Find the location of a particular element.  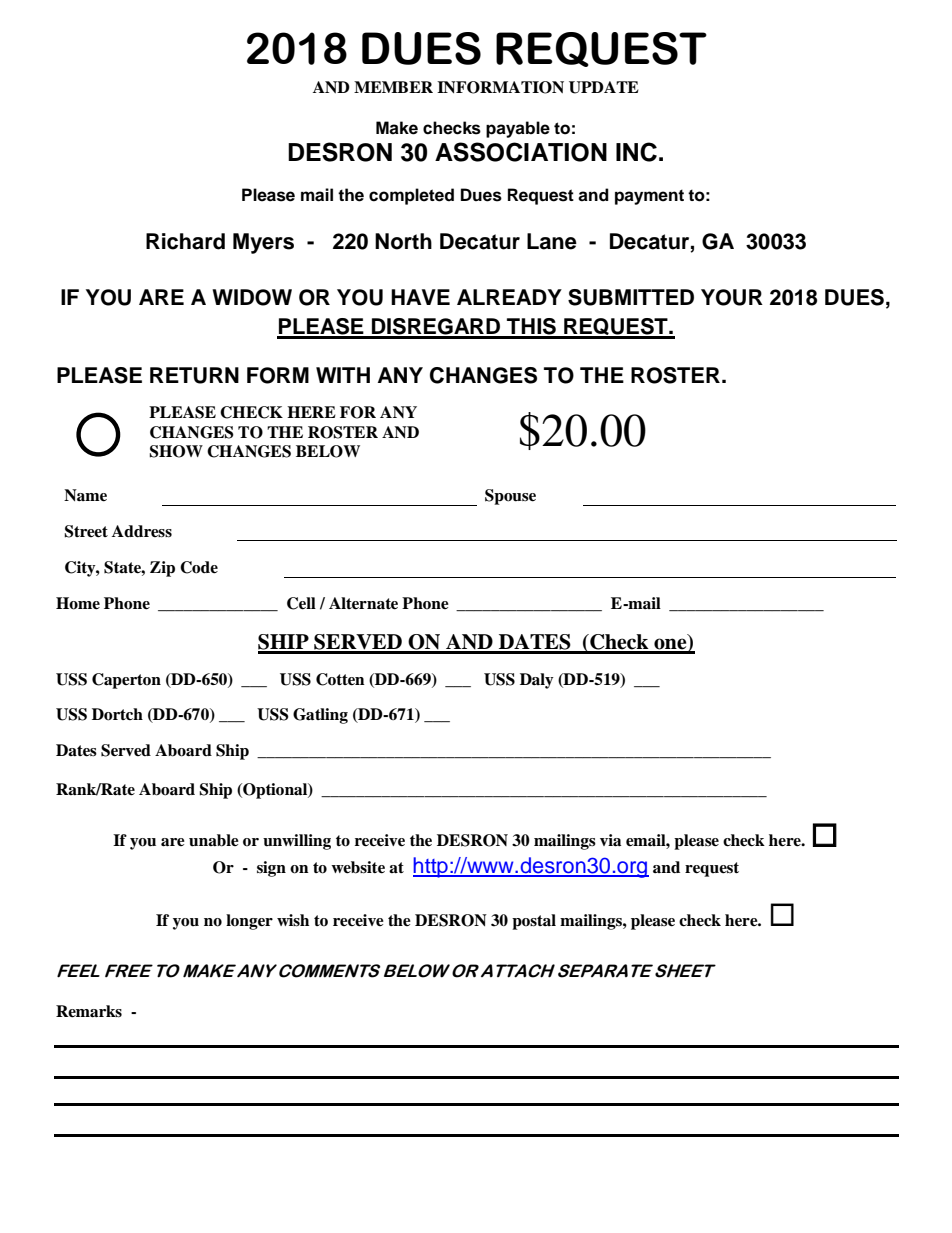

Richard is located at coordinates (185, 241).
